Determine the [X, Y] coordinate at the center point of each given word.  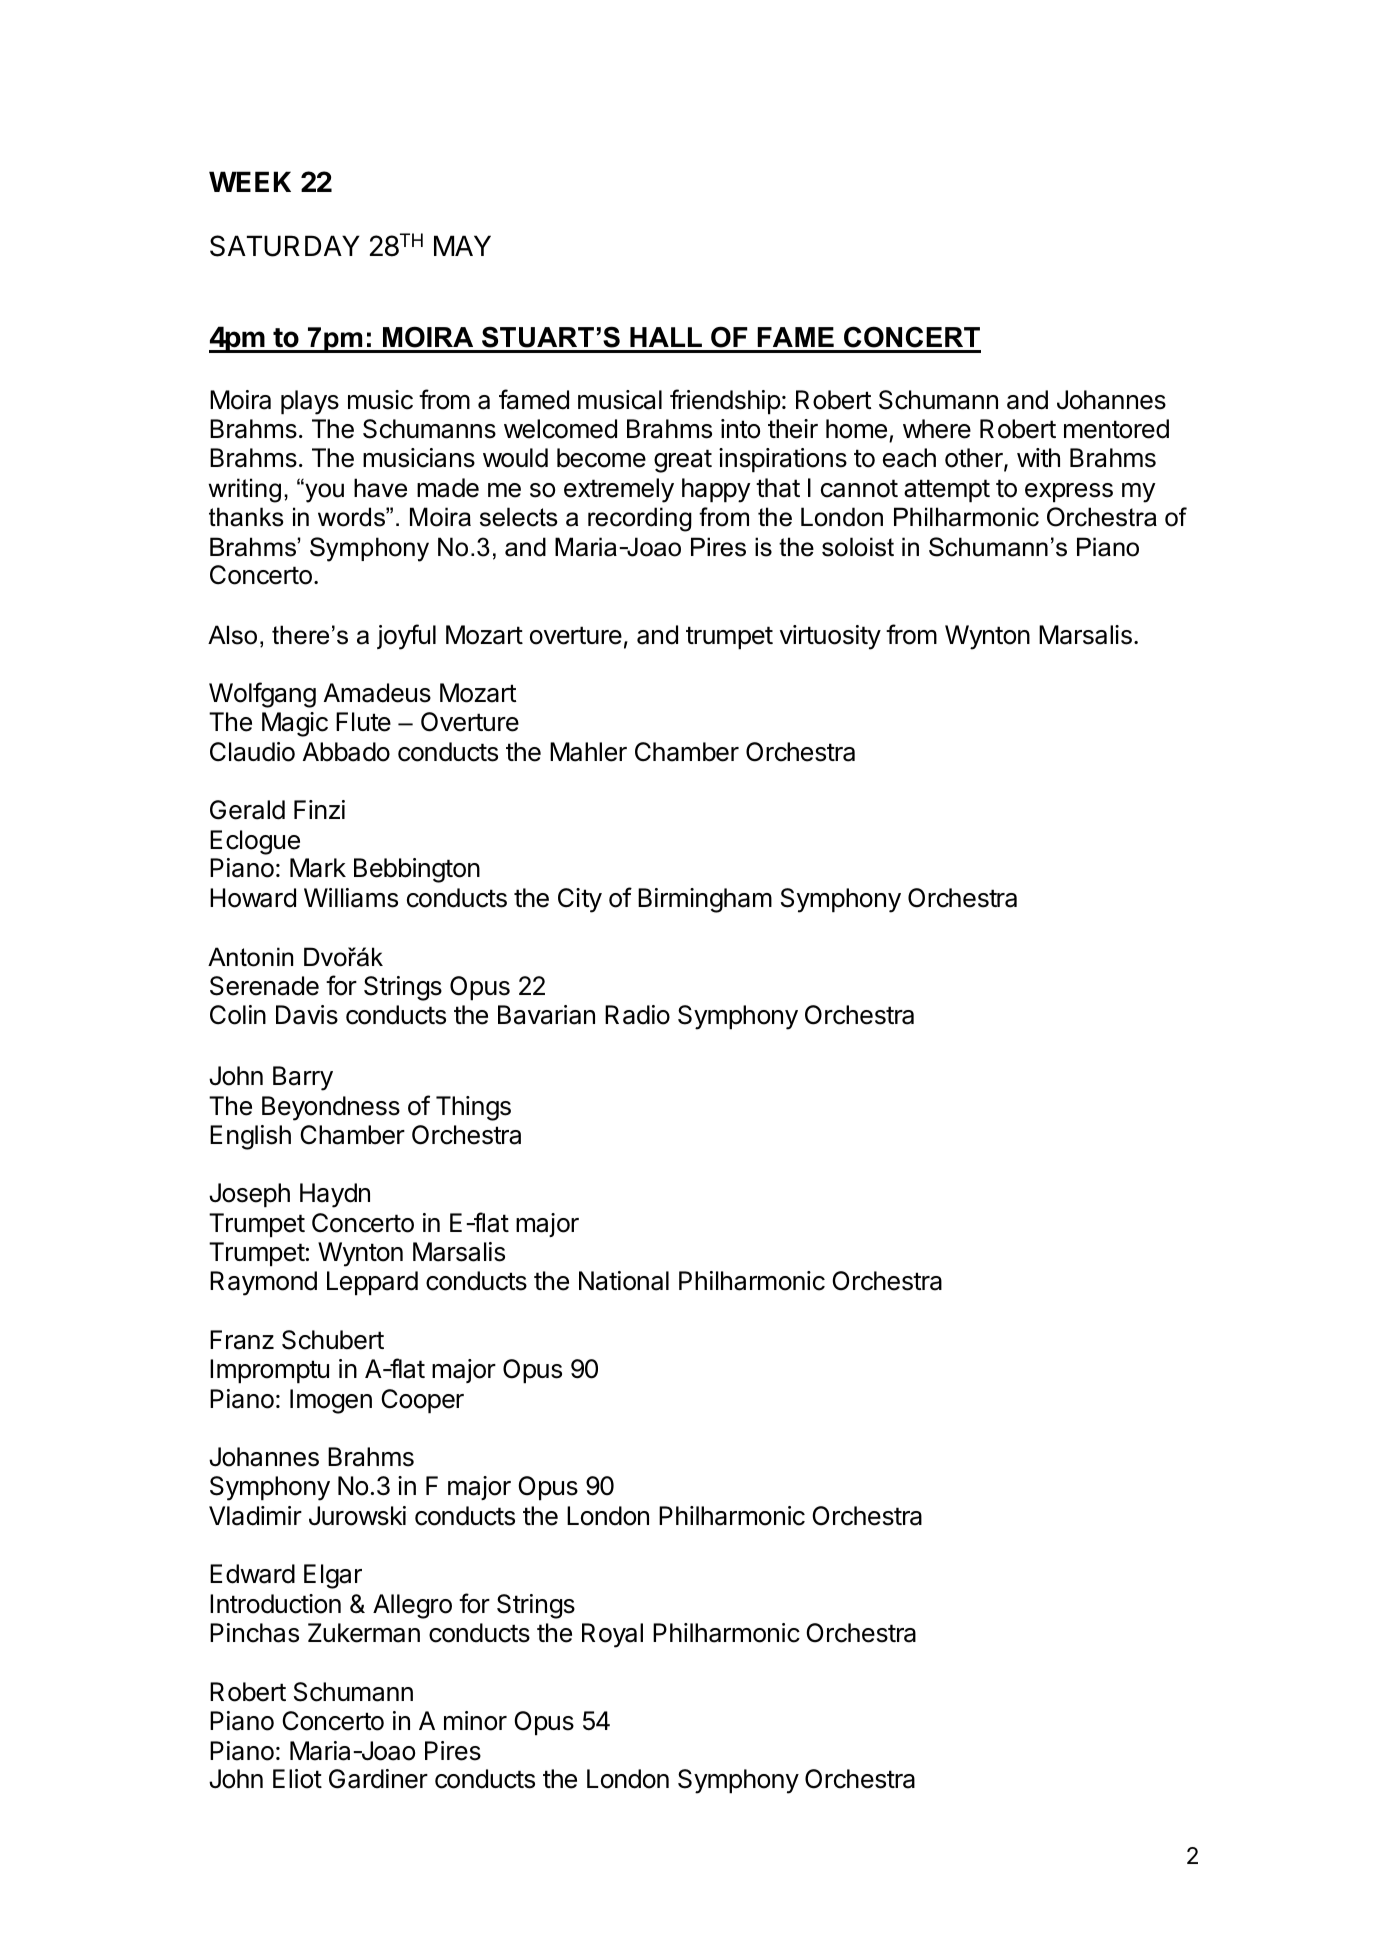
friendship [725, 402]
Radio [637, 1015]
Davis [307, 1015]
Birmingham [705, 900]
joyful [406, 637]
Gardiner [378, 1779]
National [624, 1281]
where [937, 429]
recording [640, 519]
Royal [612, 1635]
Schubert [333, 1340]
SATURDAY [285, 246]
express [1069, 493]
